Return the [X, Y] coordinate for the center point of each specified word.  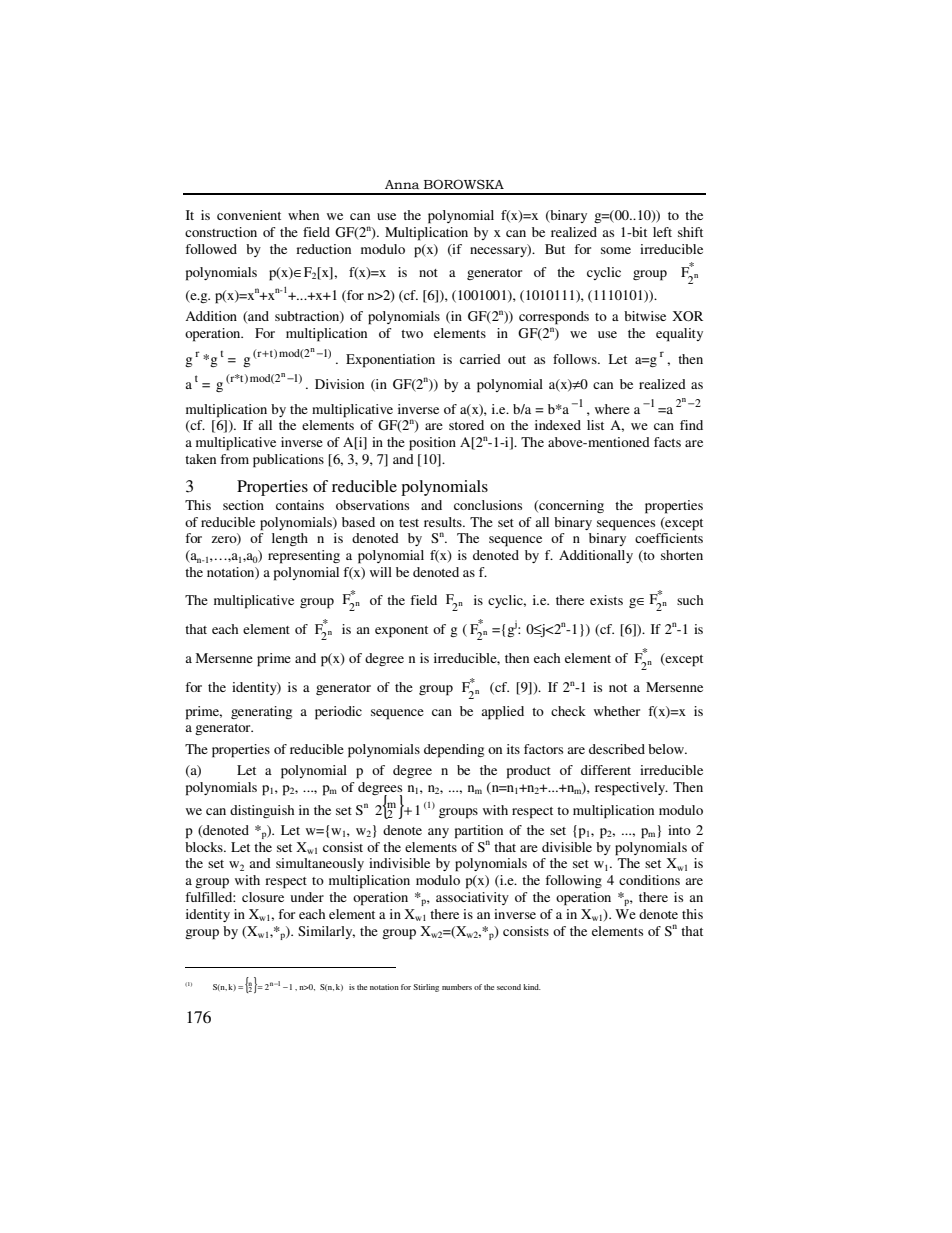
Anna [402, 185]
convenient [249, 215]
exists [606, 600]
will [381, 572]
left [662, 232]
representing [304, 557]
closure [263, 897]
